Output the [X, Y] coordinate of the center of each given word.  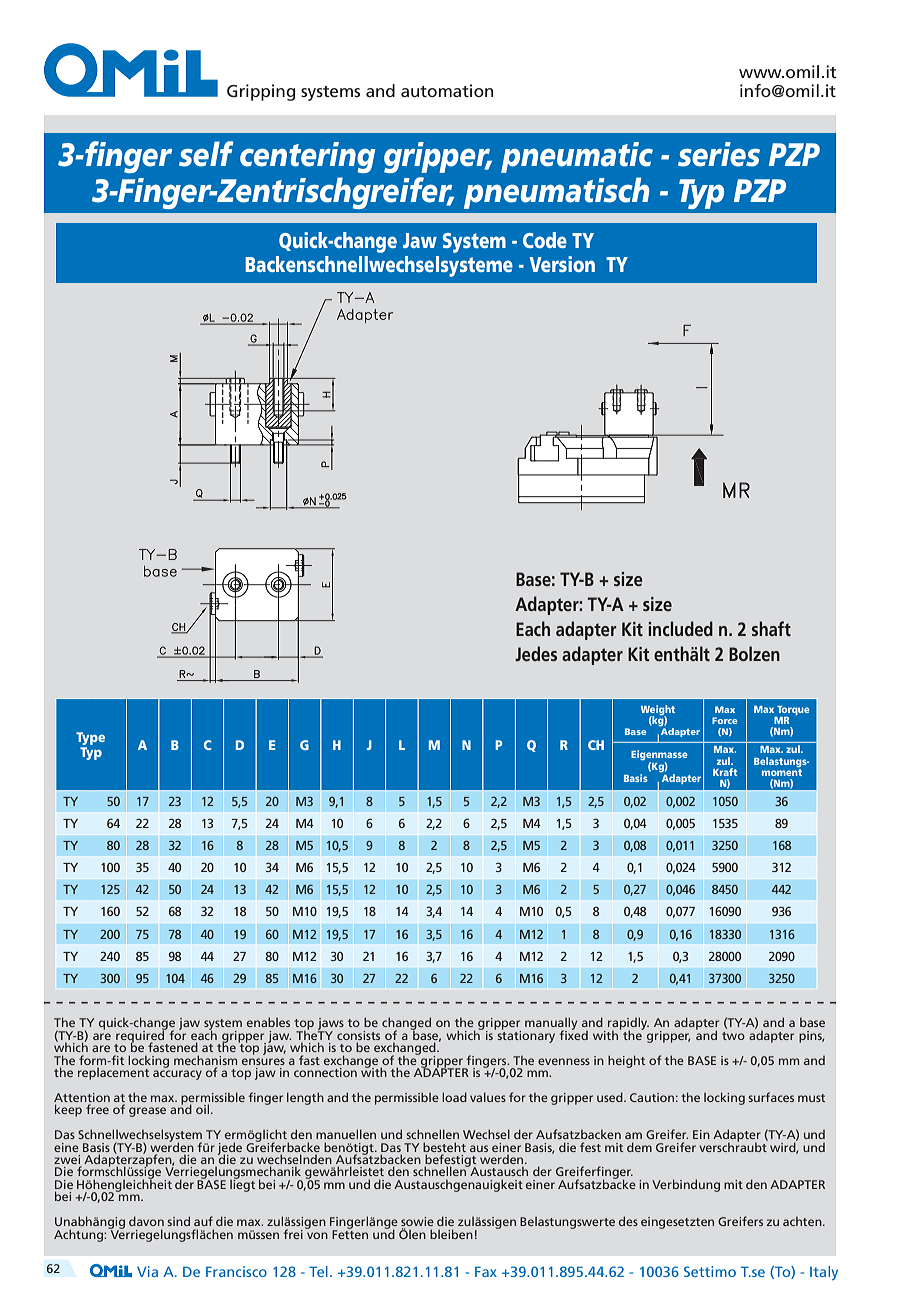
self [206, 154]
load [454, 1097]
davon [146, 1221]
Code [545, 240]
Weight [658, 711]
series [719, 154]
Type [90, 740]
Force [725, 720]
